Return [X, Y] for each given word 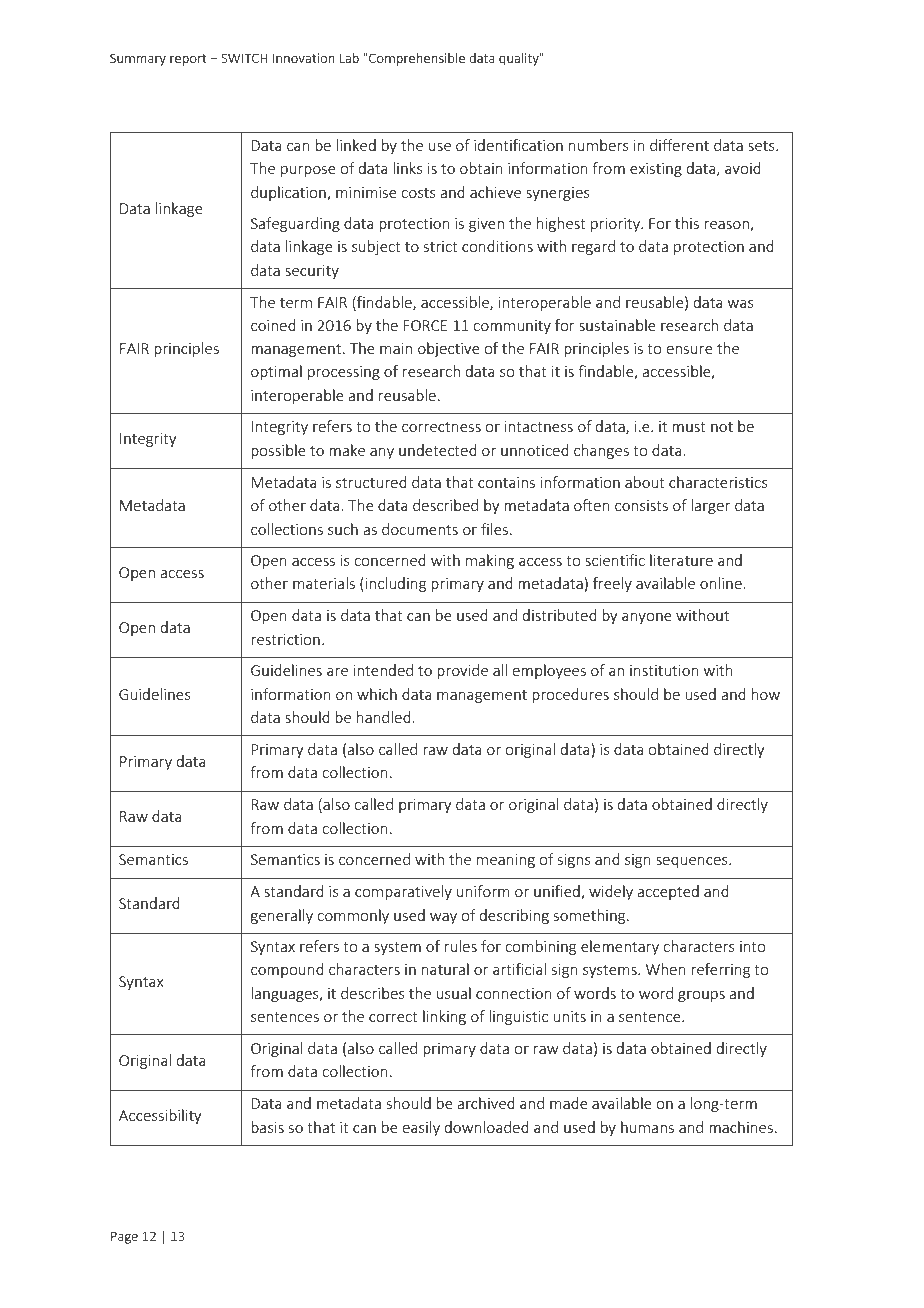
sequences [693, 862]
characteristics [718, 482]
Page [124, 1237]
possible [278, 451]
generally [282, 916]
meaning [506, 861]
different [679, 145]
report [188, 60]
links [408, 168]
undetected [438, 450]
